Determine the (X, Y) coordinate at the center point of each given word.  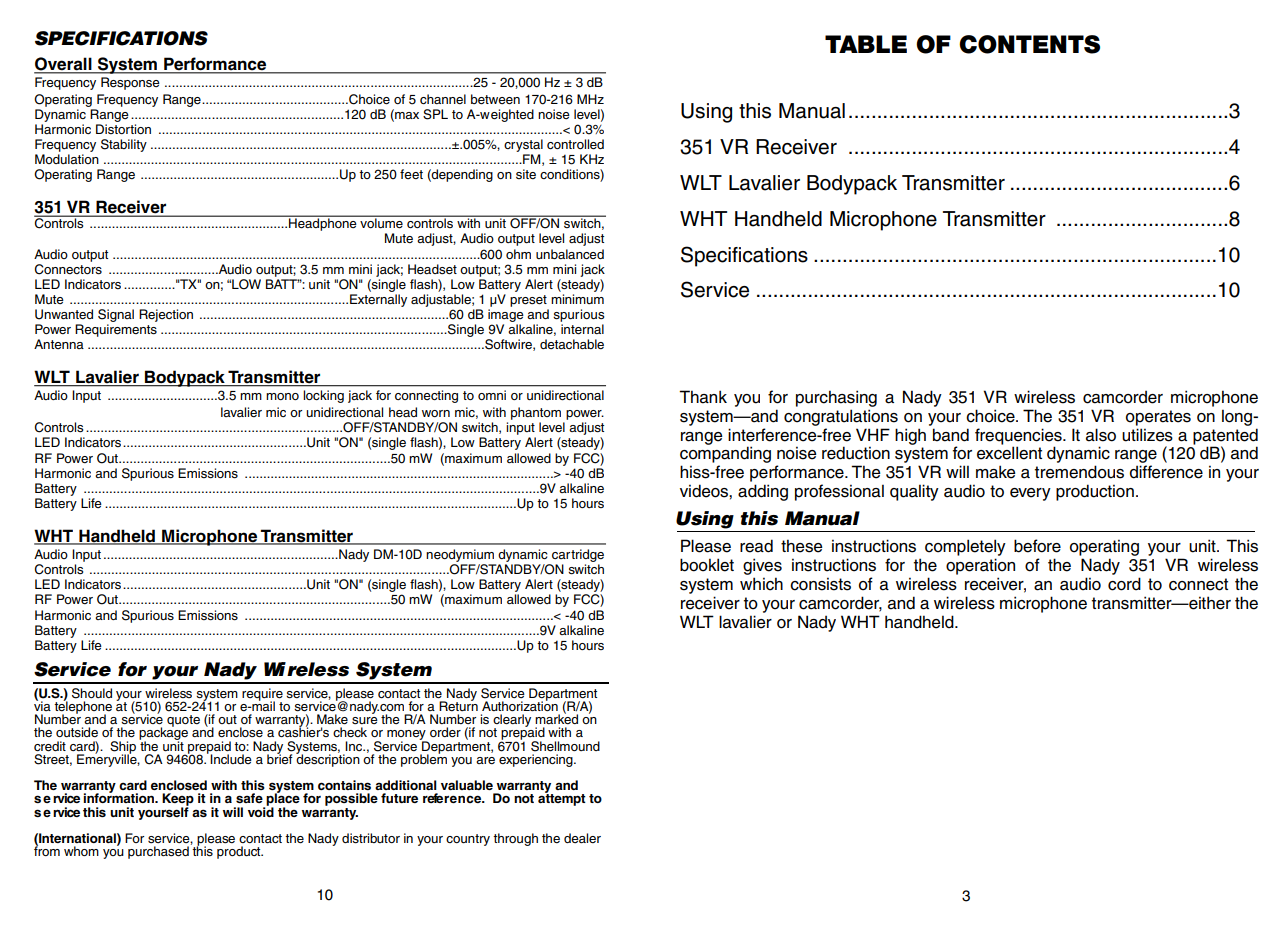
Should (92, 693)
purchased (158, 852)
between (495, 99)
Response (130, 83)
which (761, 584)
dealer (582, 838)
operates (1158, 418)
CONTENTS (1029, 44)
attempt (562, 799)
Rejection (166, 315)
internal (582, 329)
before (1037, 546)
